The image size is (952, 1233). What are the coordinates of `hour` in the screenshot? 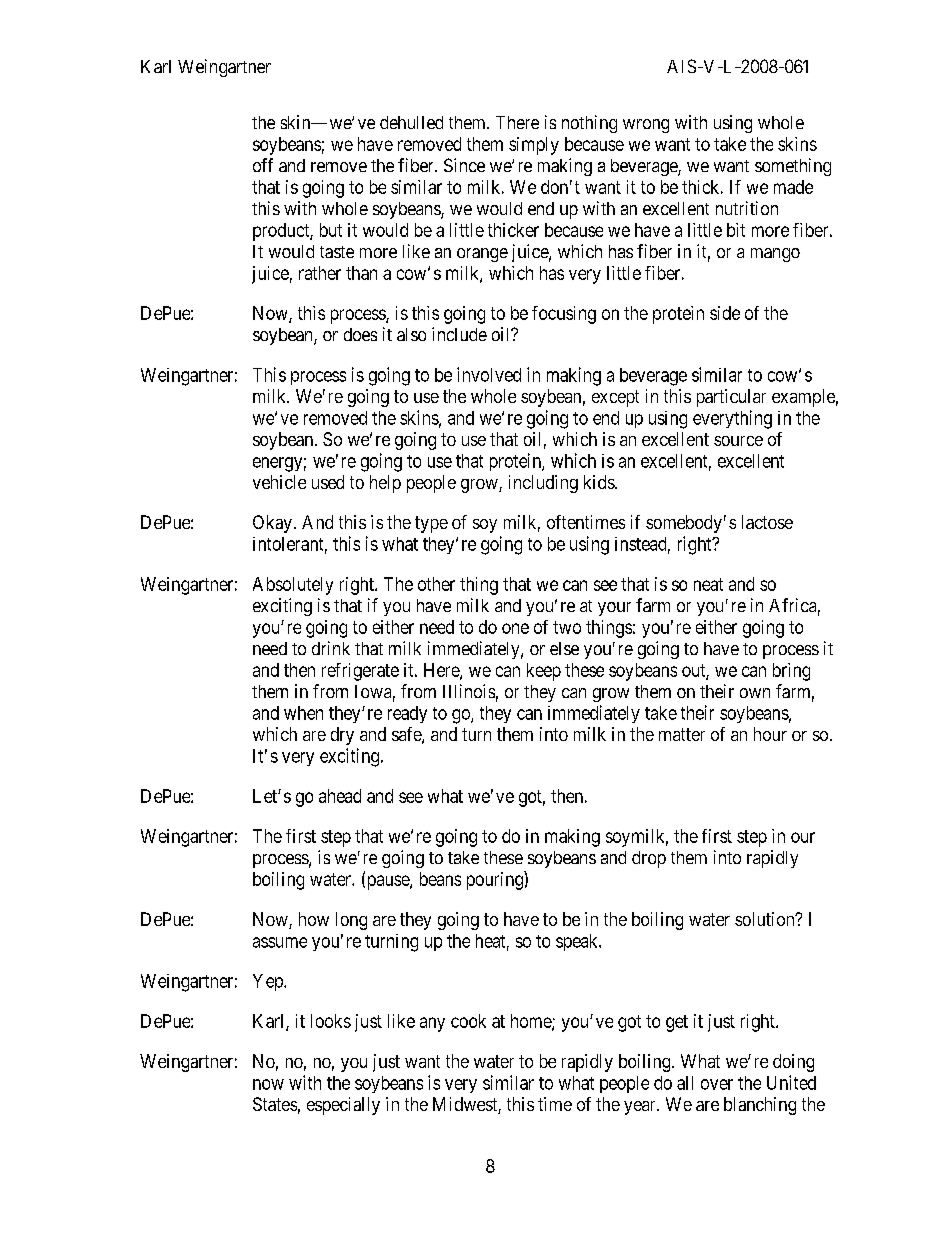 It's located at (770, 734).
